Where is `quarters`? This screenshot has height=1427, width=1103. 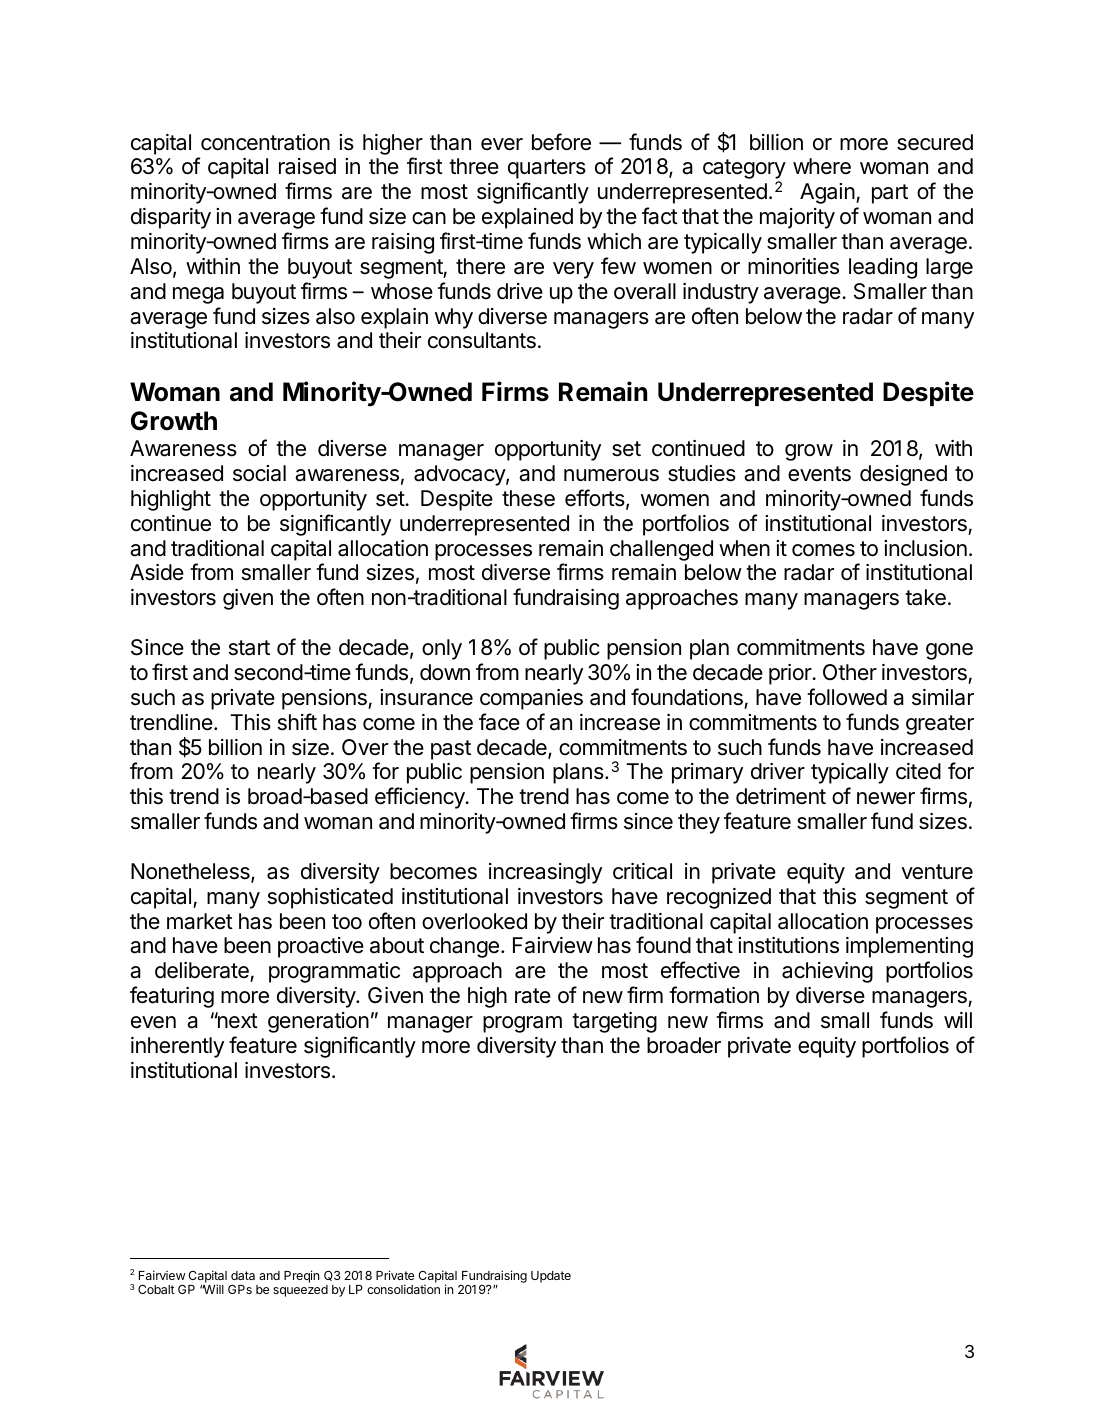
quarters is located at coordinates (547, 169).
